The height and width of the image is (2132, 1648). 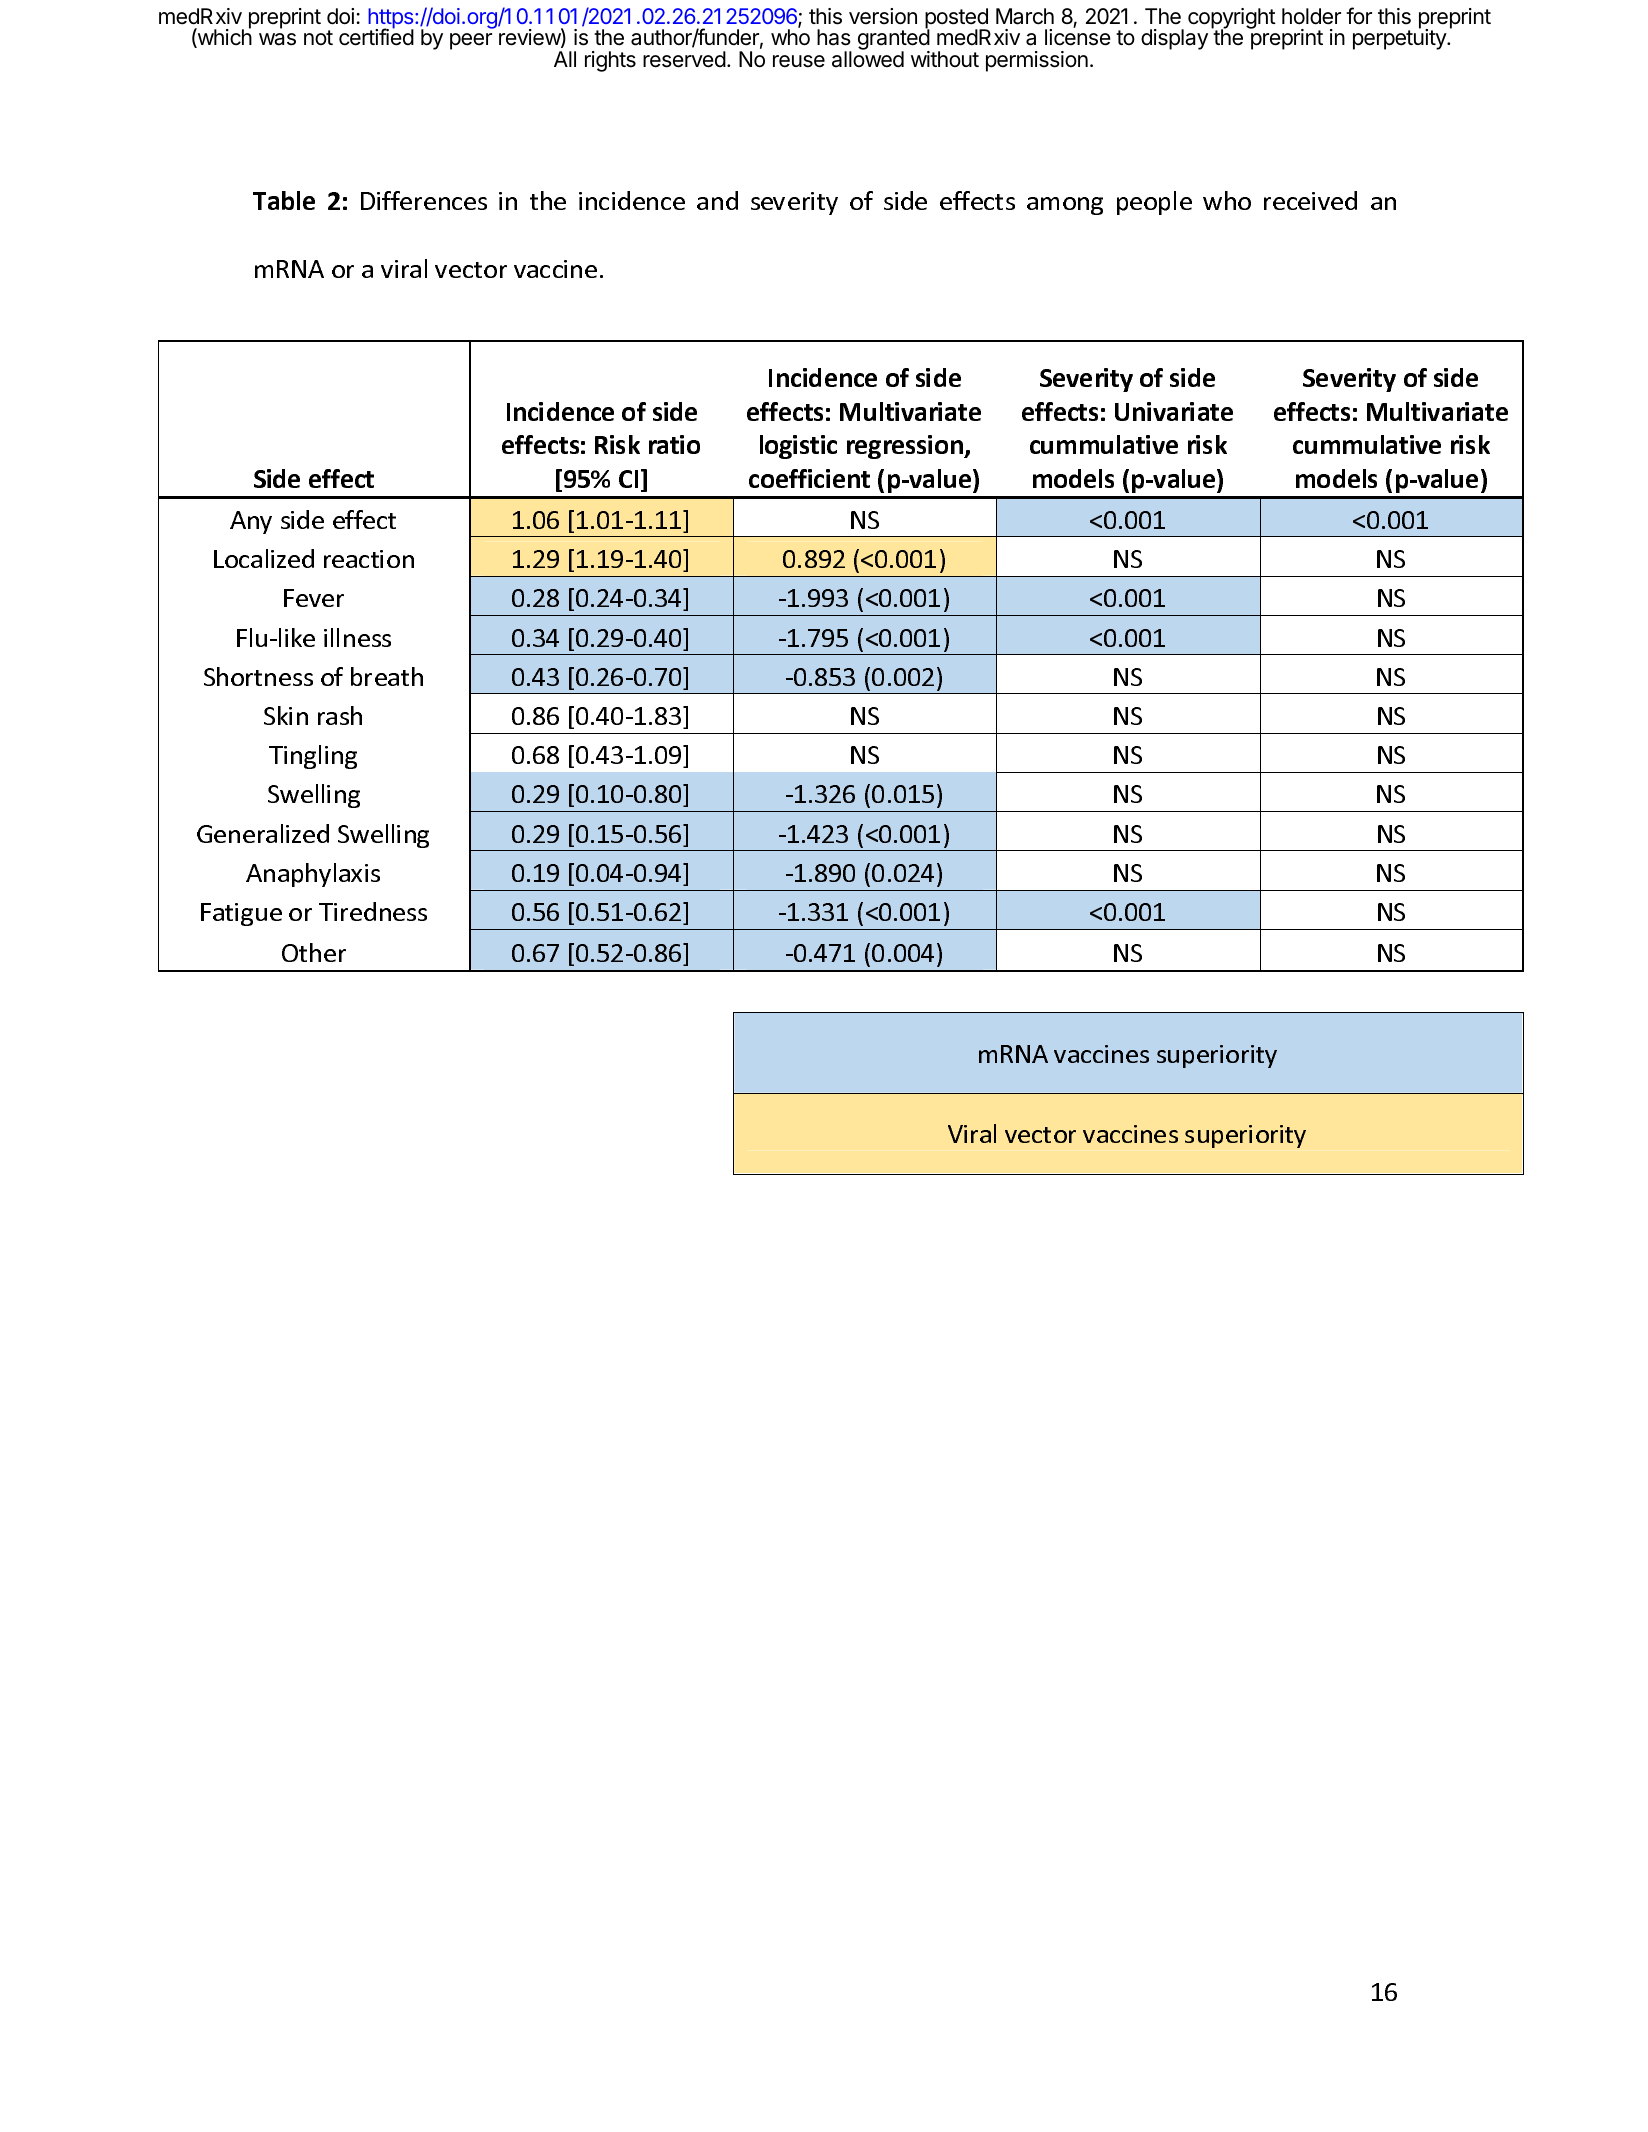 What do you see at coordinates (340, 715) in the image?
I see `rash` at bounding box center [340, 715].
